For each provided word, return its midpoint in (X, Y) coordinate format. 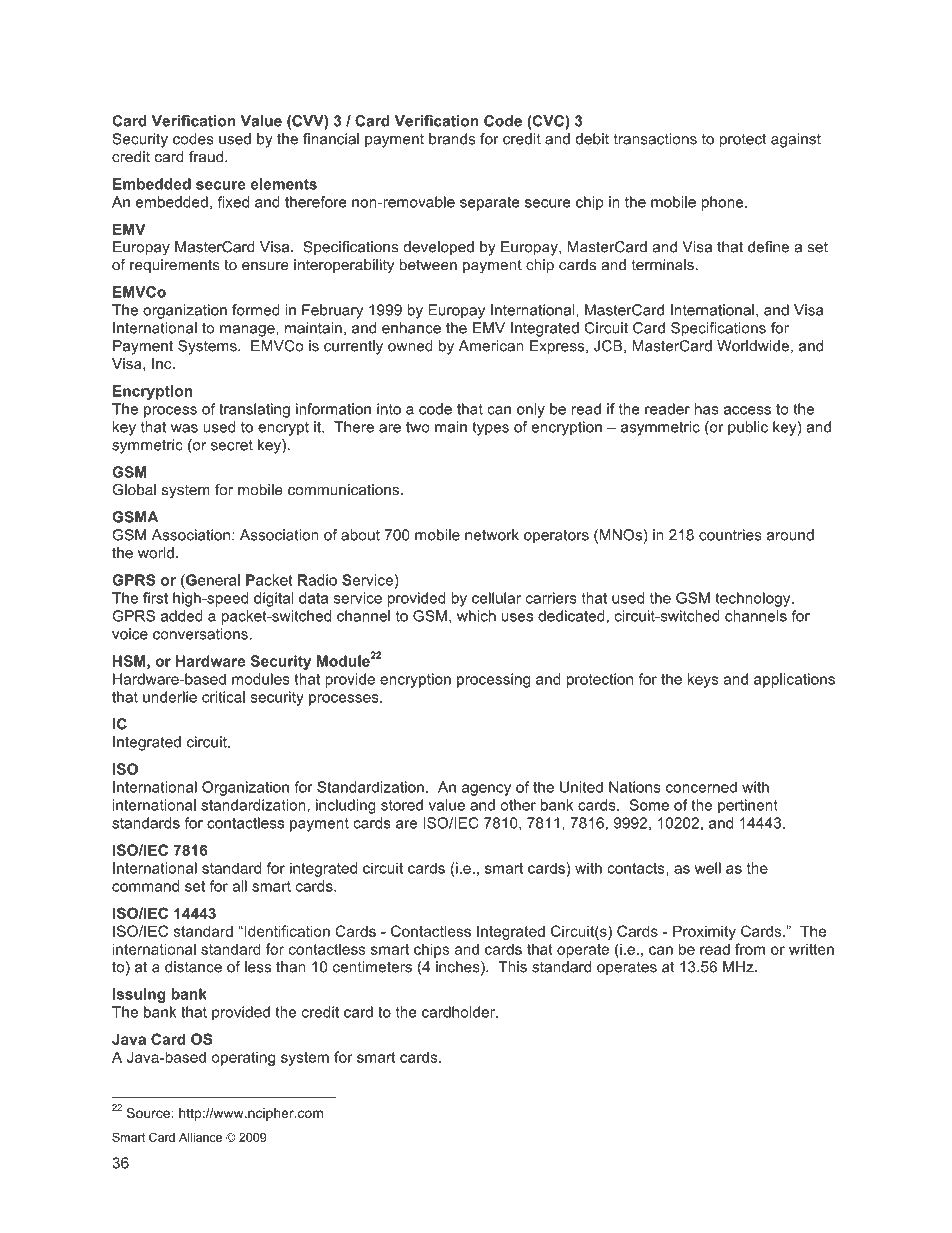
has (707, 409)
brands (452, 139)
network (492, 535)
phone (723, 203)
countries (730, 535)
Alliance (200, 1137)
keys (703, 680)
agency (486, 790)
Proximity (704, 932)
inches (459, 968)
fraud (207, 157)
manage (248, 331)
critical (223, 697)
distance (193, 967)
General (212, 580)
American (491, 346)
